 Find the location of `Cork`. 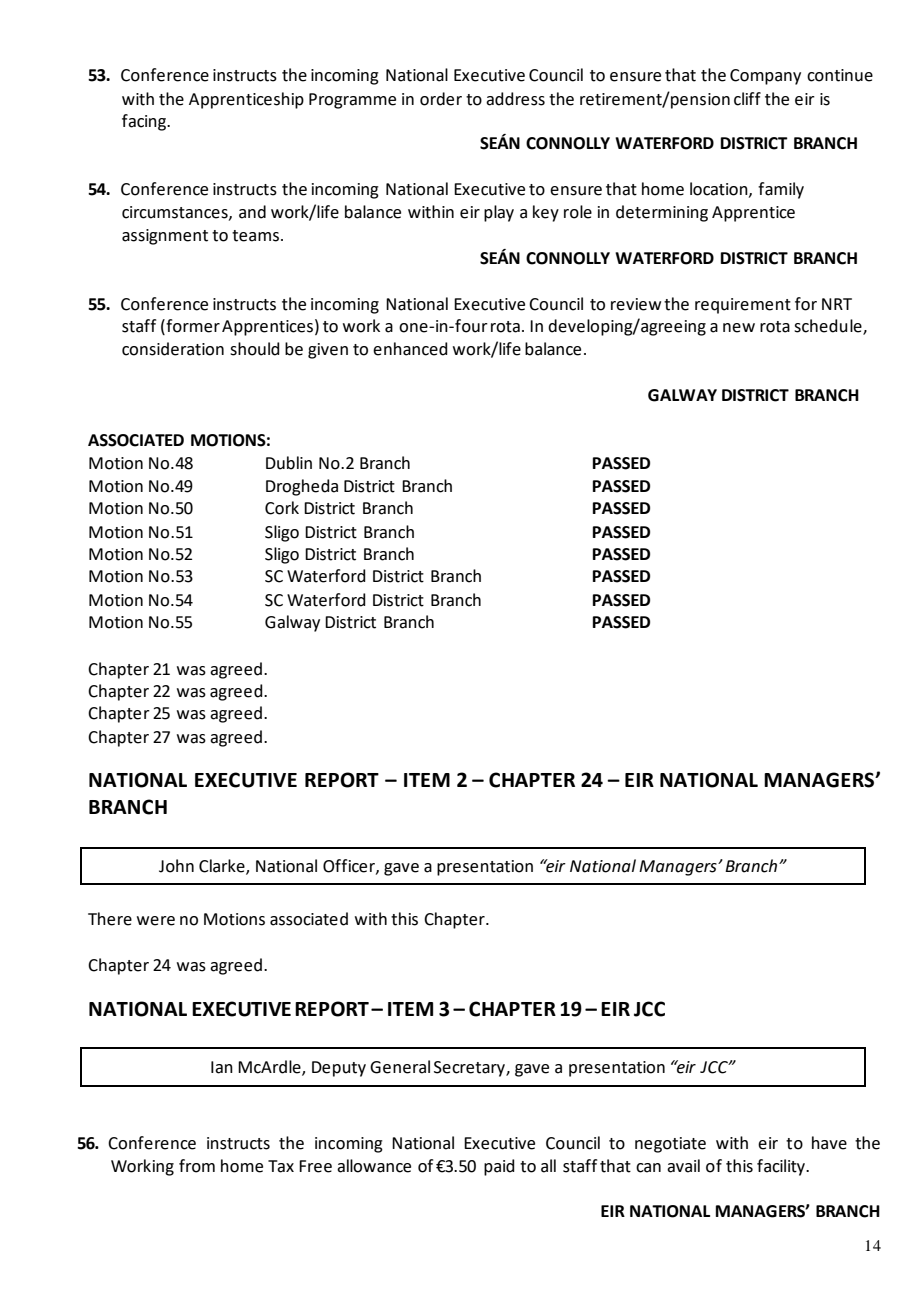

Cork is located at coordinates (282, 508).
